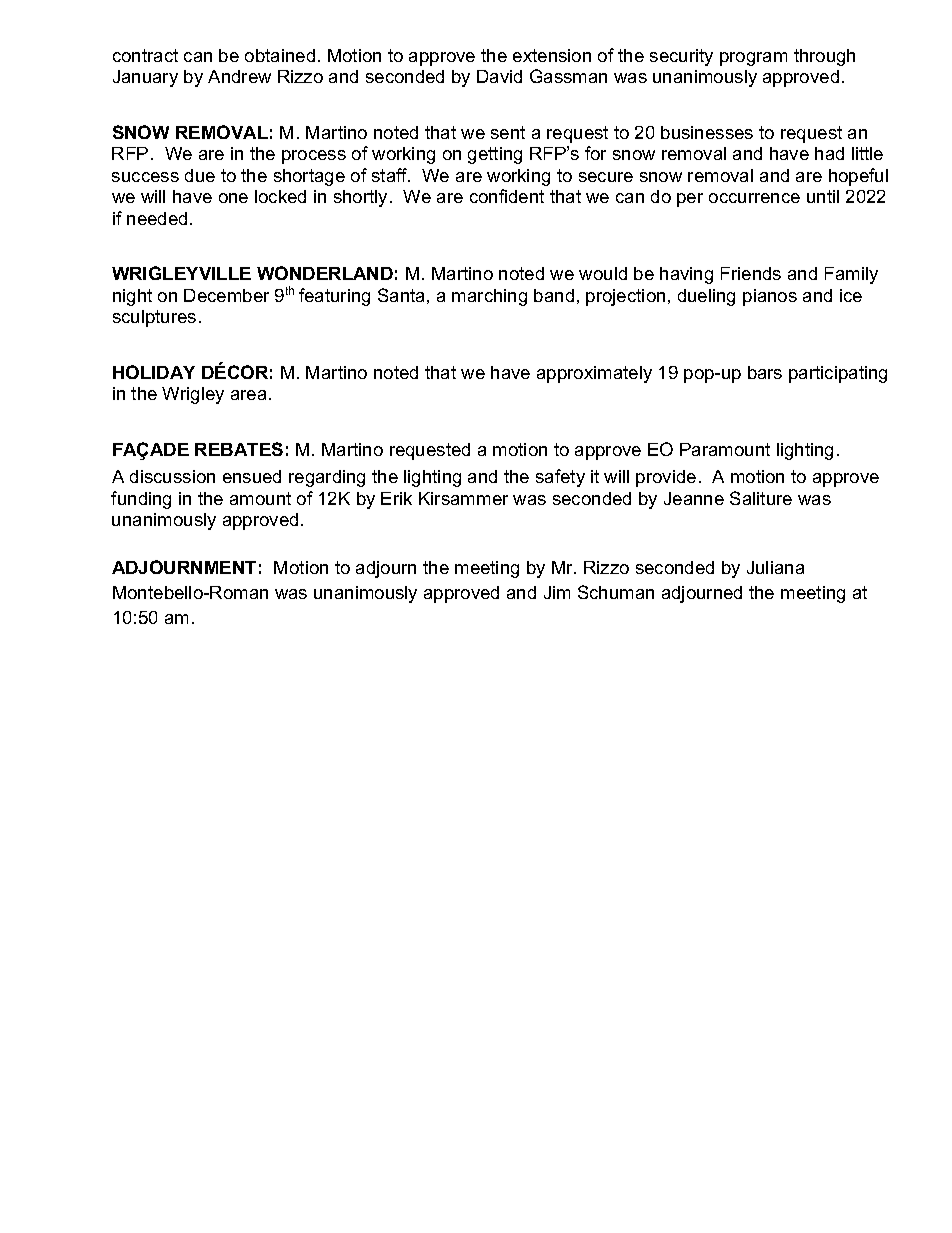 The height and width of the screenshot is (1233, 952). What do you see at coordinates (239, 76) in the screenshot?
I see `Andrew` at bounding box center [239, 76].
